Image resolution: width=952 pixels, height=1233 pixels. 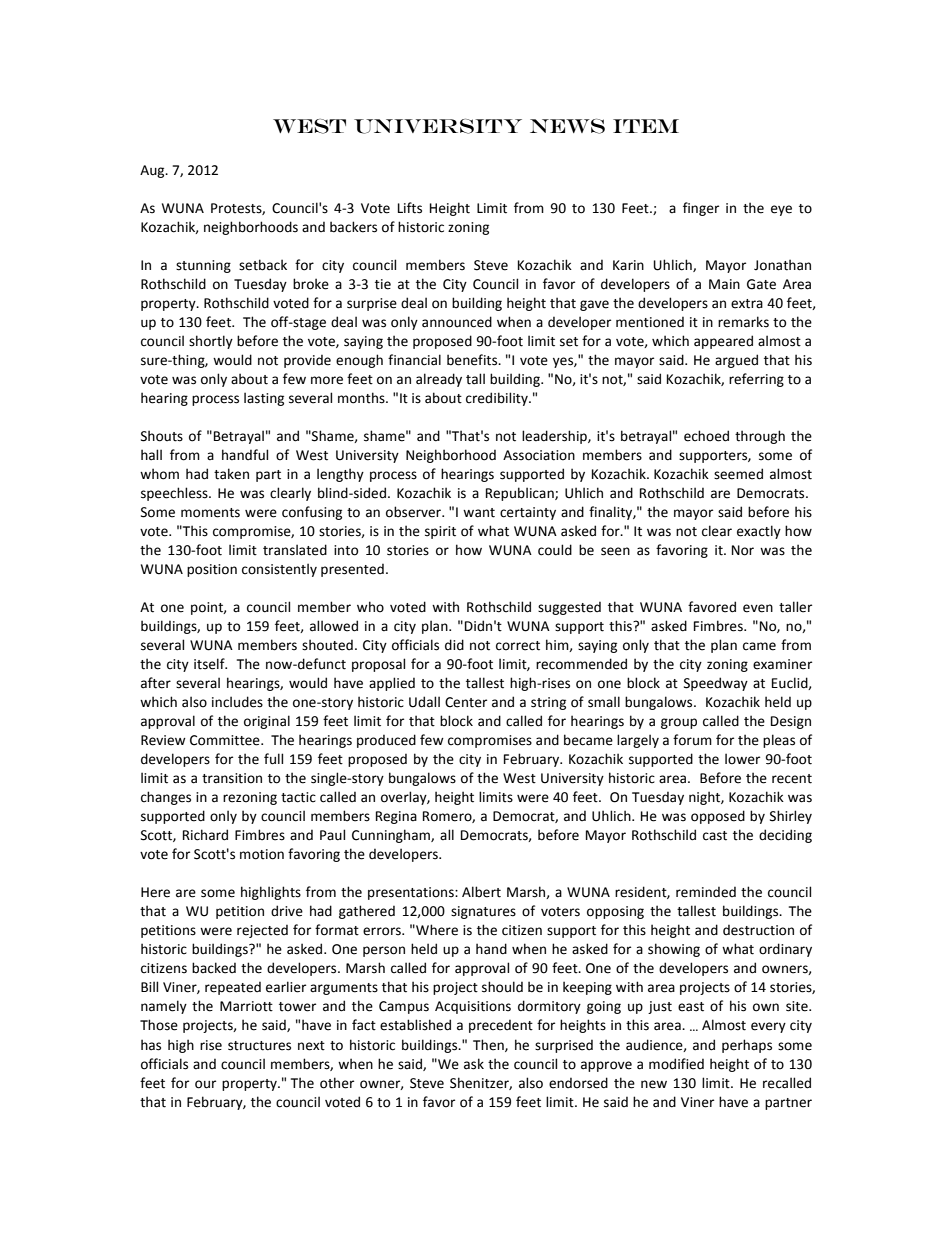 I want to click on Association, so click(x=539, y=455).
